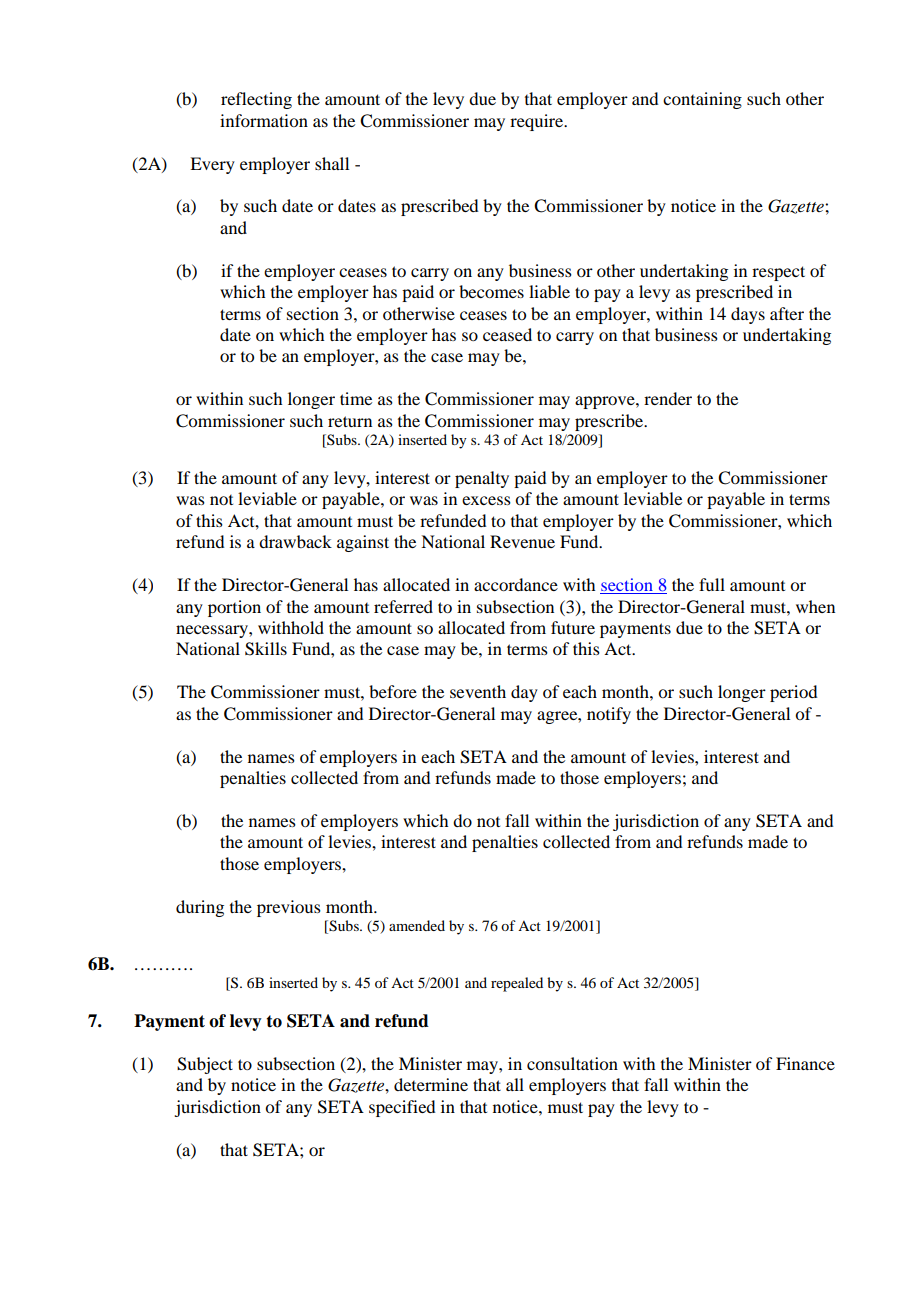 Image resolution: width=924 pixels, height=1308 pixels. I want to click on penalty, so click(482, 479).
